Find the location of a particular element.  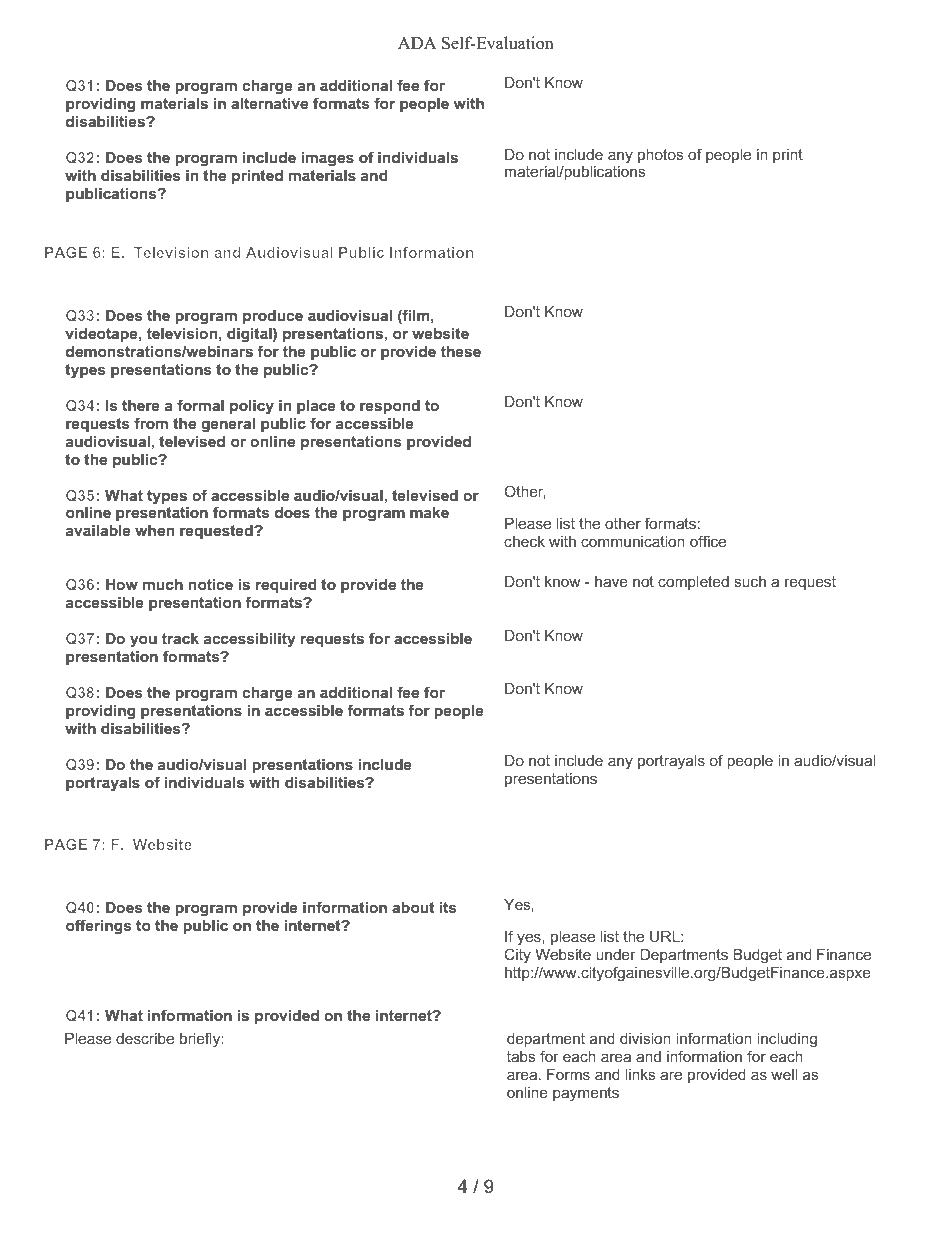

much is located at coordinates (163, 584).
